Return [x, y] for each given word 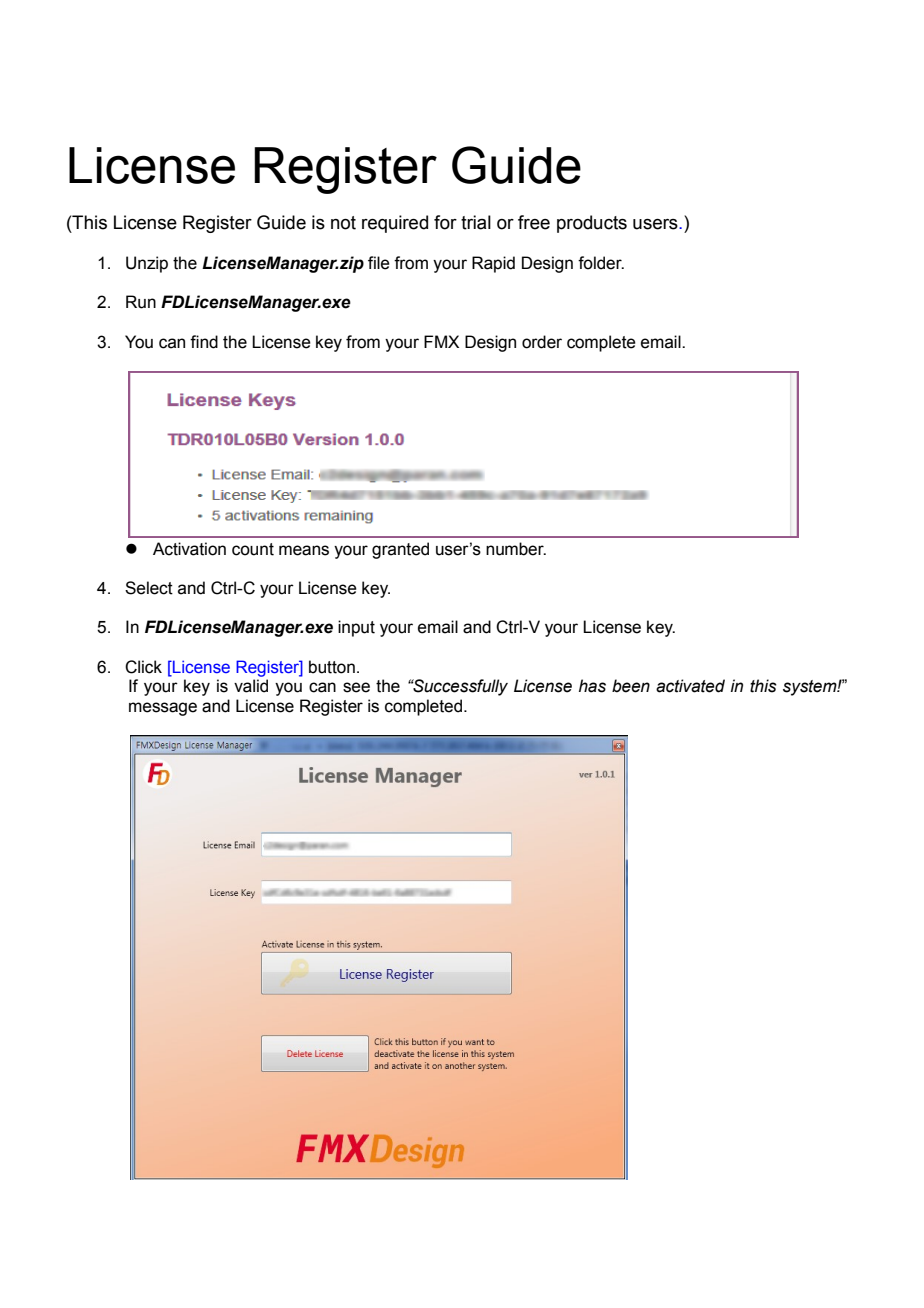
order [542, 342]
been [631, 686]
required [395, 224]
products [592, 224]
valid [251, 686]
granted [400, 550]
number [516, 549]
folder [601, 263]
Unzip [147, 264]
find [204, 342]
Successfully [459, 687]
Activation [189, 549]
